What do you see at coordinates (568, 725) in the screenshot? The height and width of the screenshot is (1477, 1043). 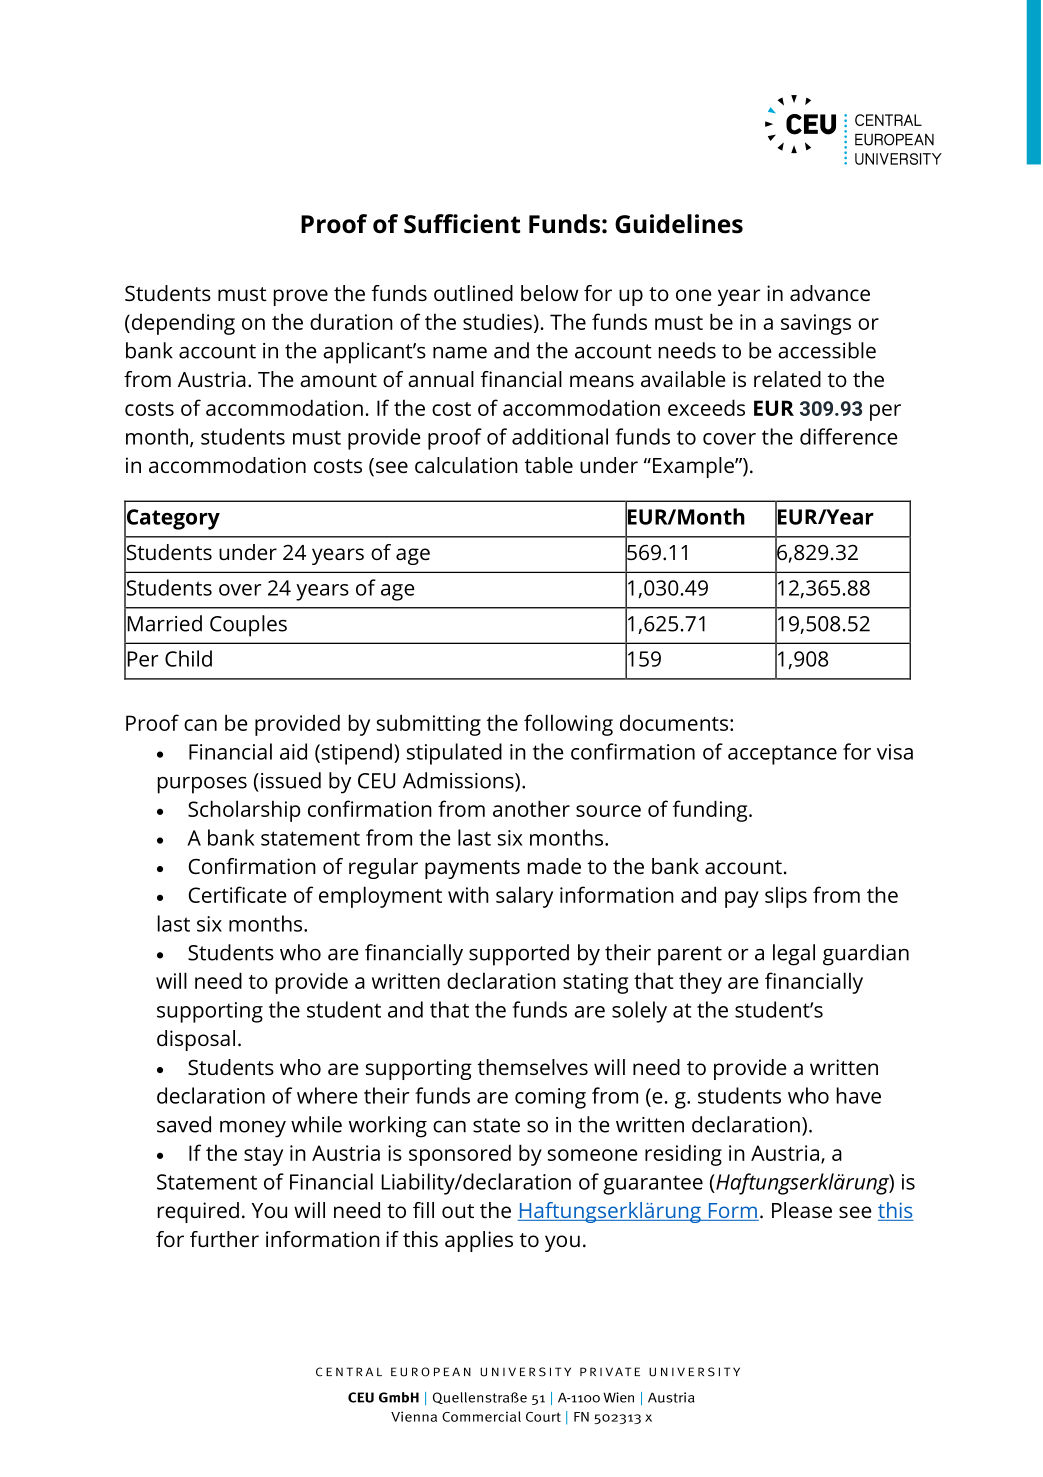 I see `following` at bounding box center [568, 725].
